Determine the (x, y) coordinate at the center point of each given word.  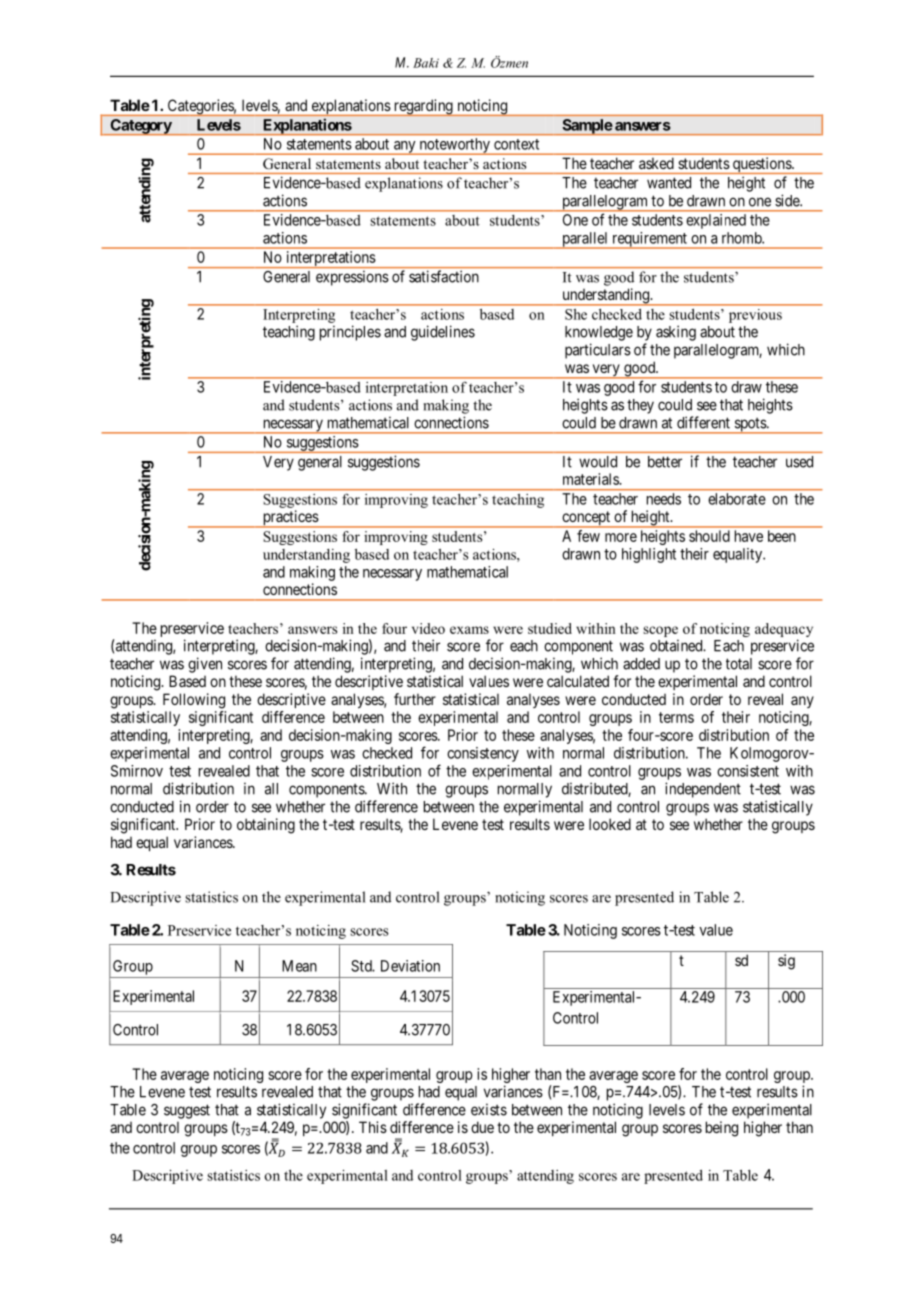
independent (703, 790)
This (373, 1127)
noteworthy (454, 146)
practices (290, 519)
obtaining (266, 826)
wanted (669, 183)
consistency (483, 754)
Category (140, 127)
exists (489, 1109)
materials (591, 479)
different (703, 422)
